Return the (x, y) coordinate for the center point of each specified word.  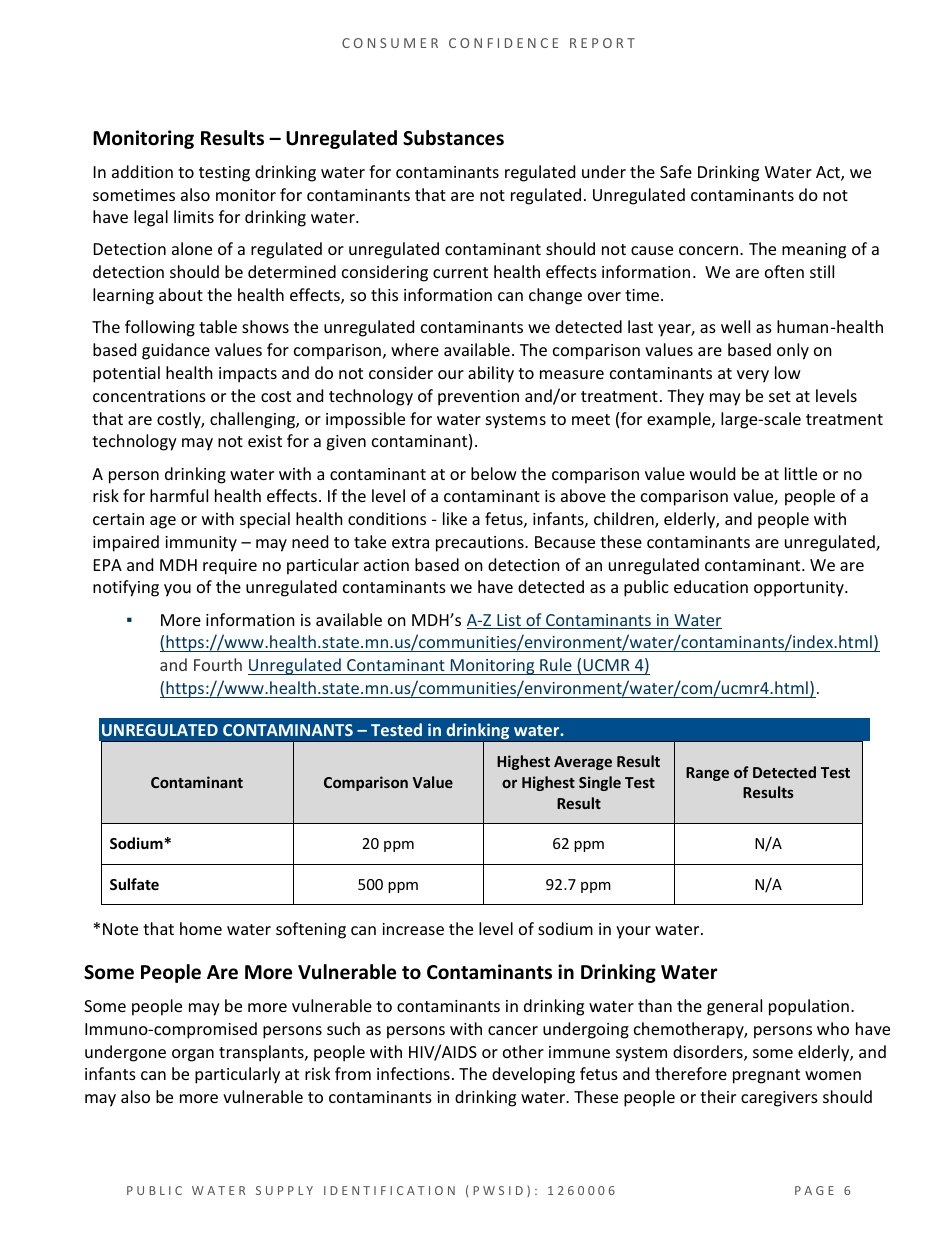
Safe (676, 171)
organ (193, 1055)
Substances (453, 138)
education (711, 586)
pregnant (766, 1076)
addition (142, 171)
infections (413, 1073)
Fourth (218, 664)
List (509, 621)
